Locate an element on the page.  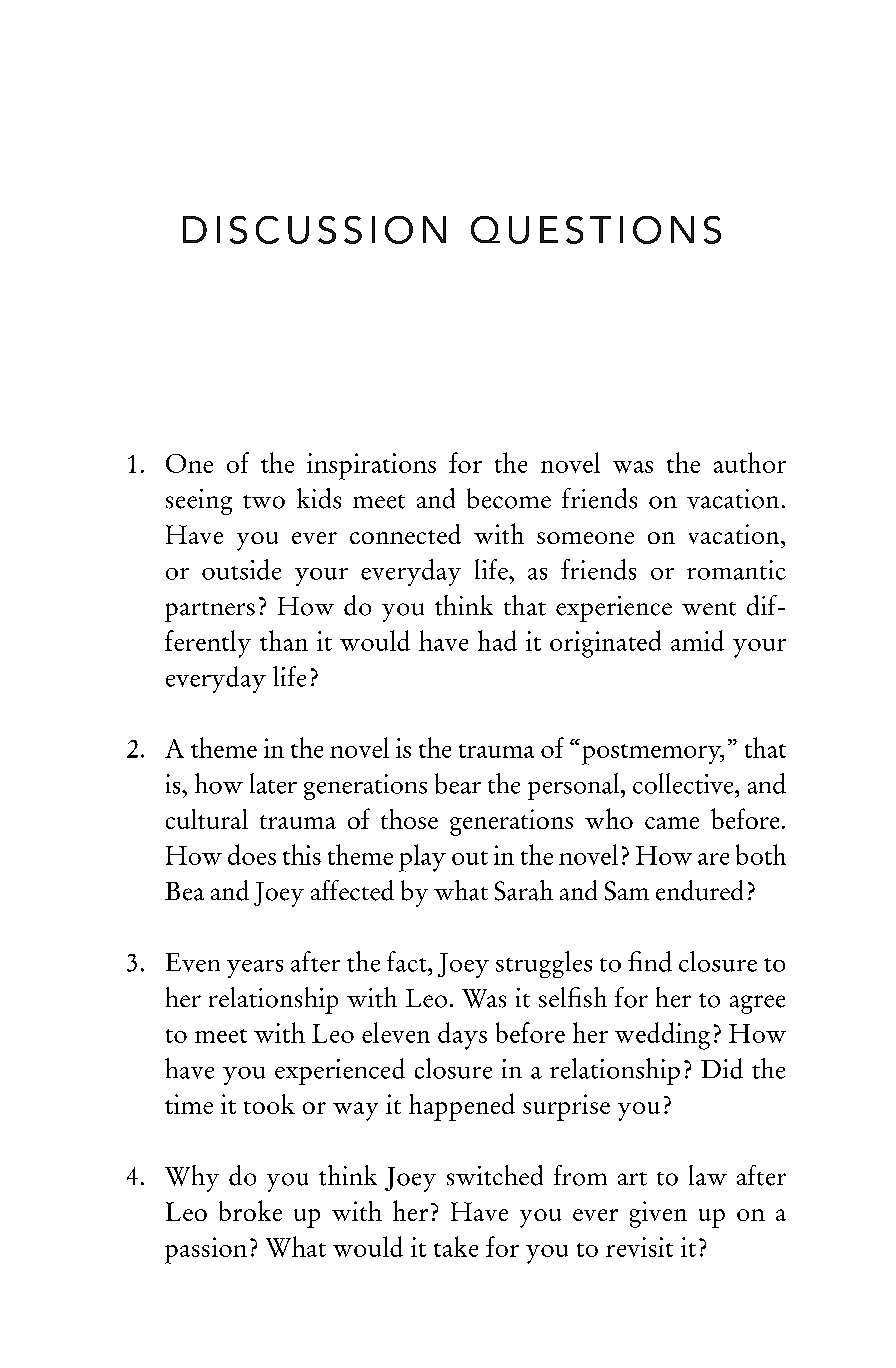
DISCUSSION is located at coordinates (314, 230).
